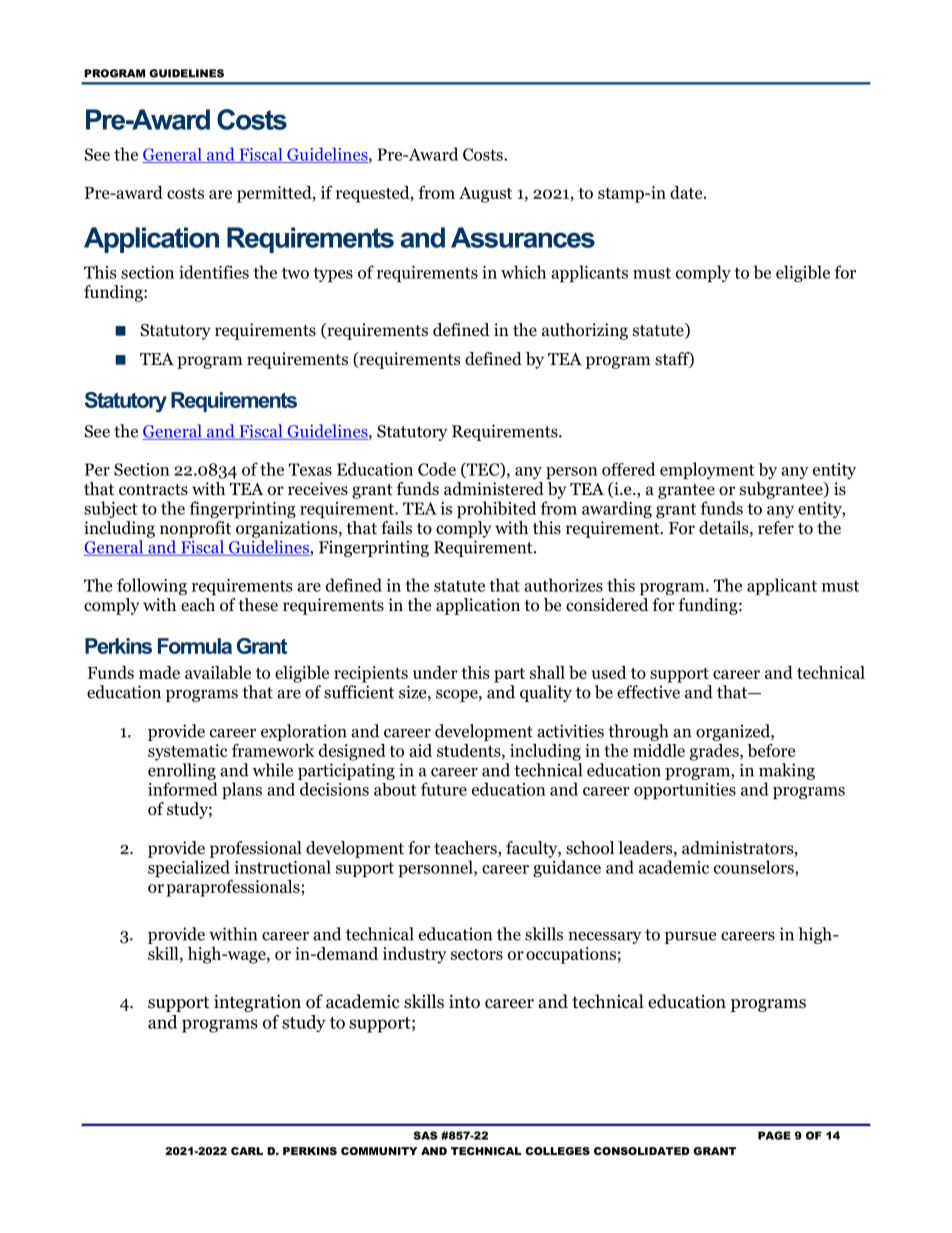 The image size is (952, 1233). What do you see at coordinates (152, 586) in the document?
I see `following` at bounding box center [152, 586].
